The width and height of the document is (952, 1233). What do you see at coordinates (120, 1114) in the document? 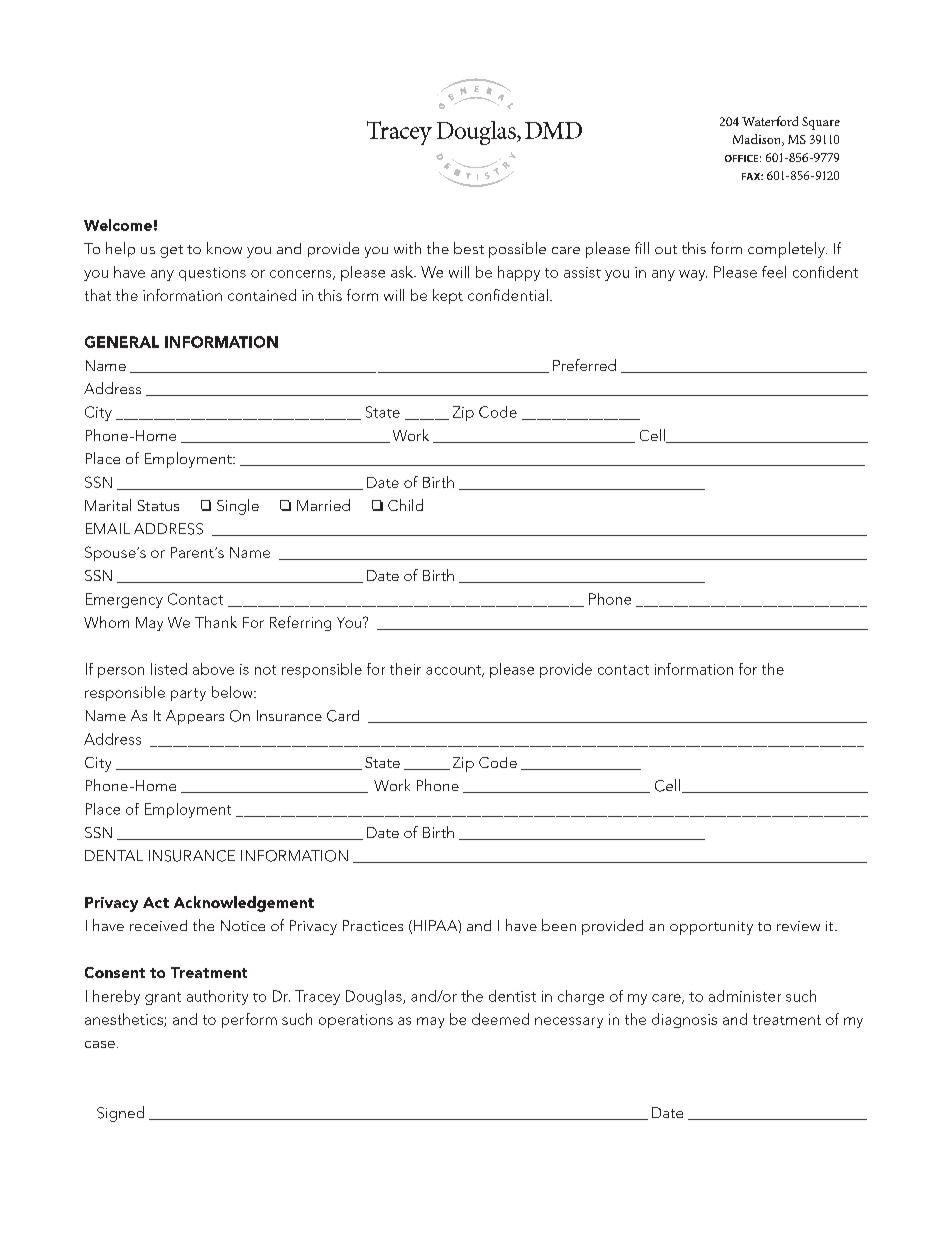
I see `Signed` at bounding box center [120, 1114].
